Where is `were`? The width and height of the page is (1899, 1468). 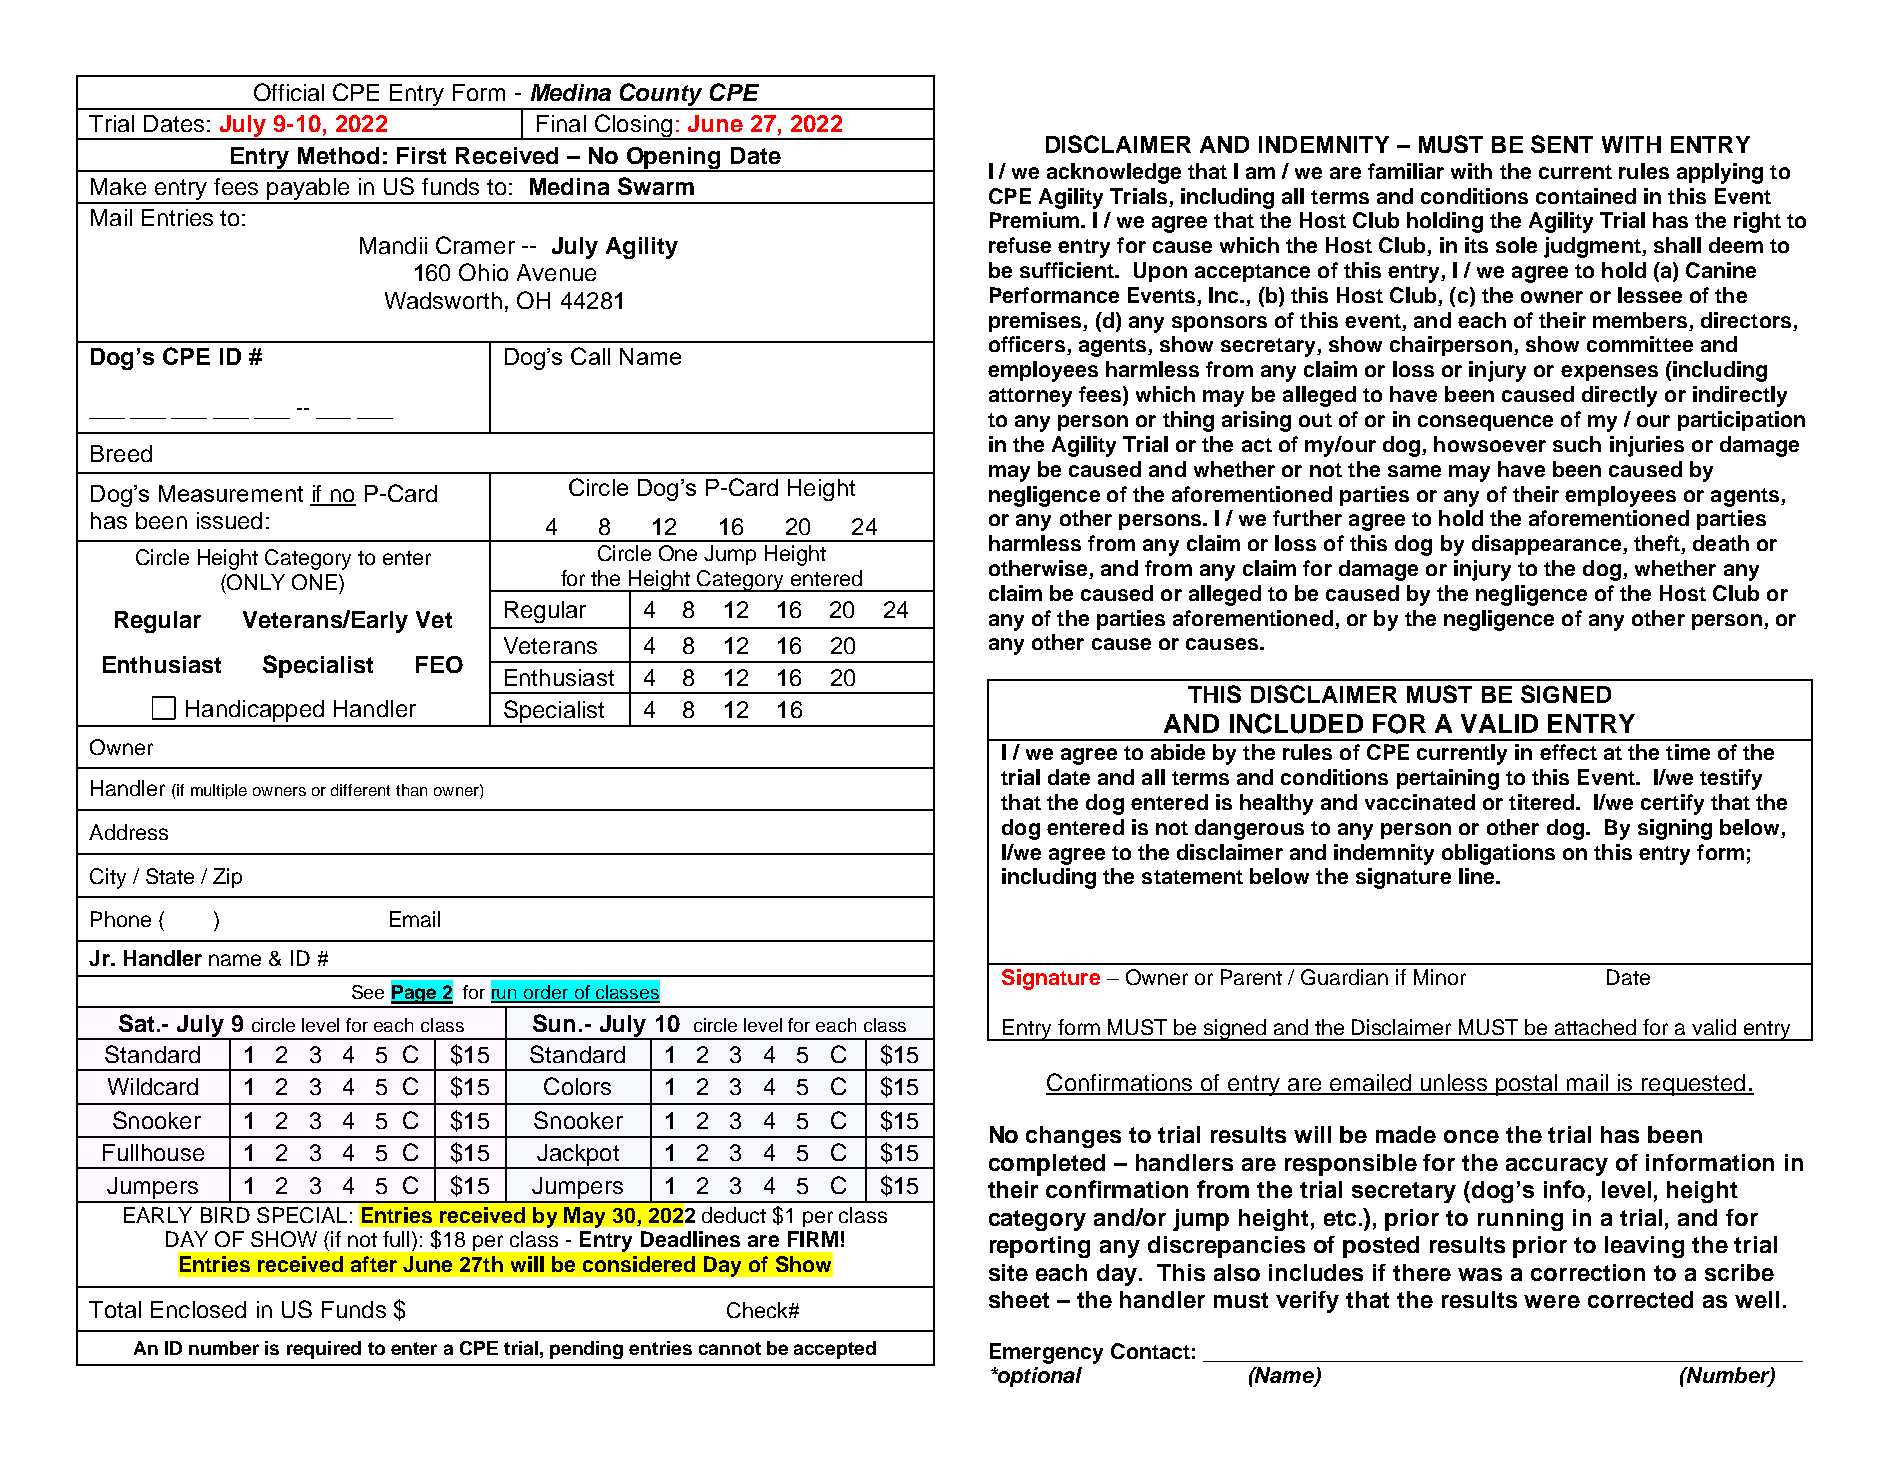 were is located at coordinates (1552, 1301).
